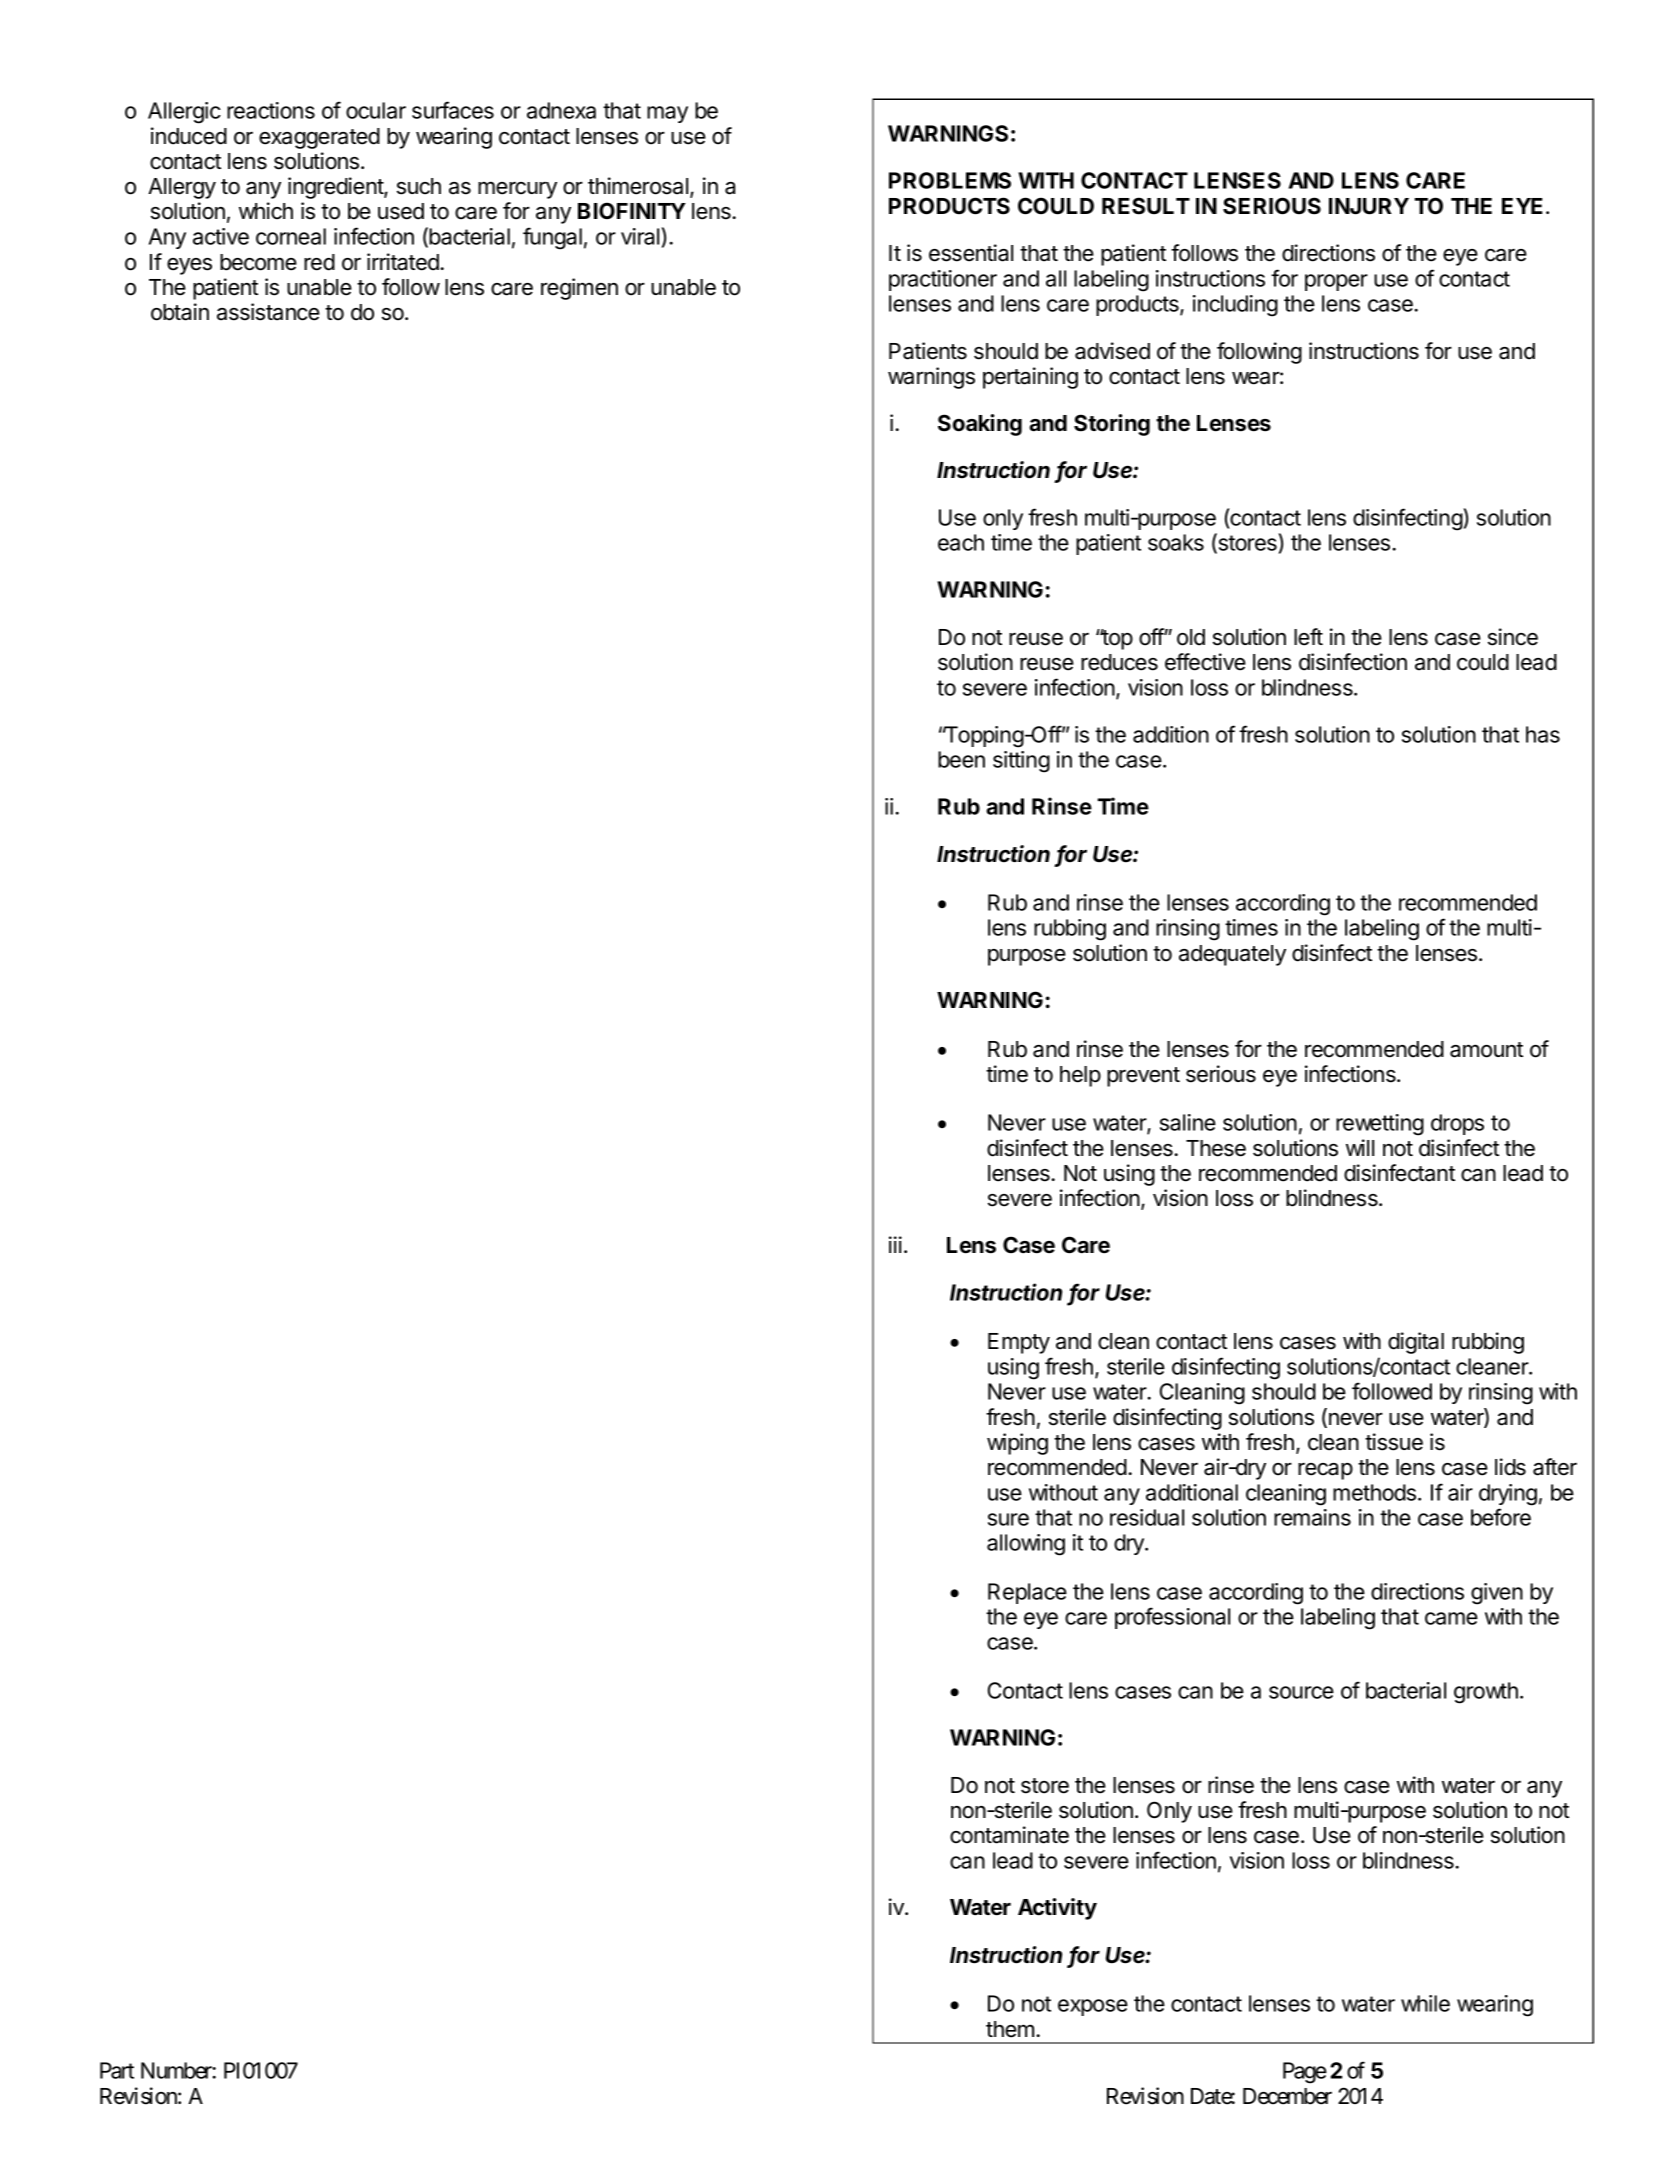  Describe the element at coordinates (1010, 2029) in the screenshot. I see `them` at that location.
